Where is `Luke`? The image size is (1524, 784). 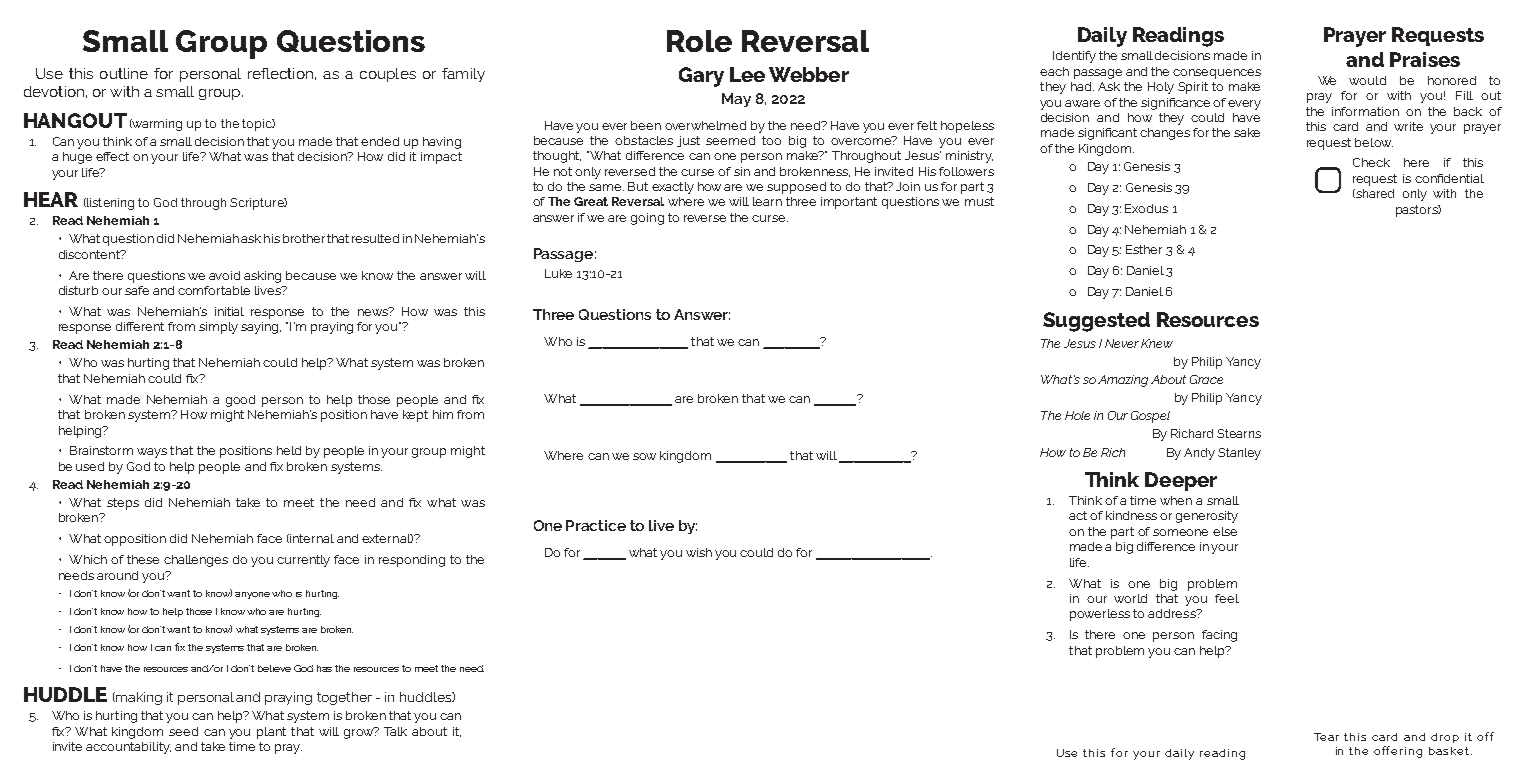
Luke is located at coordinates (558, 273).
